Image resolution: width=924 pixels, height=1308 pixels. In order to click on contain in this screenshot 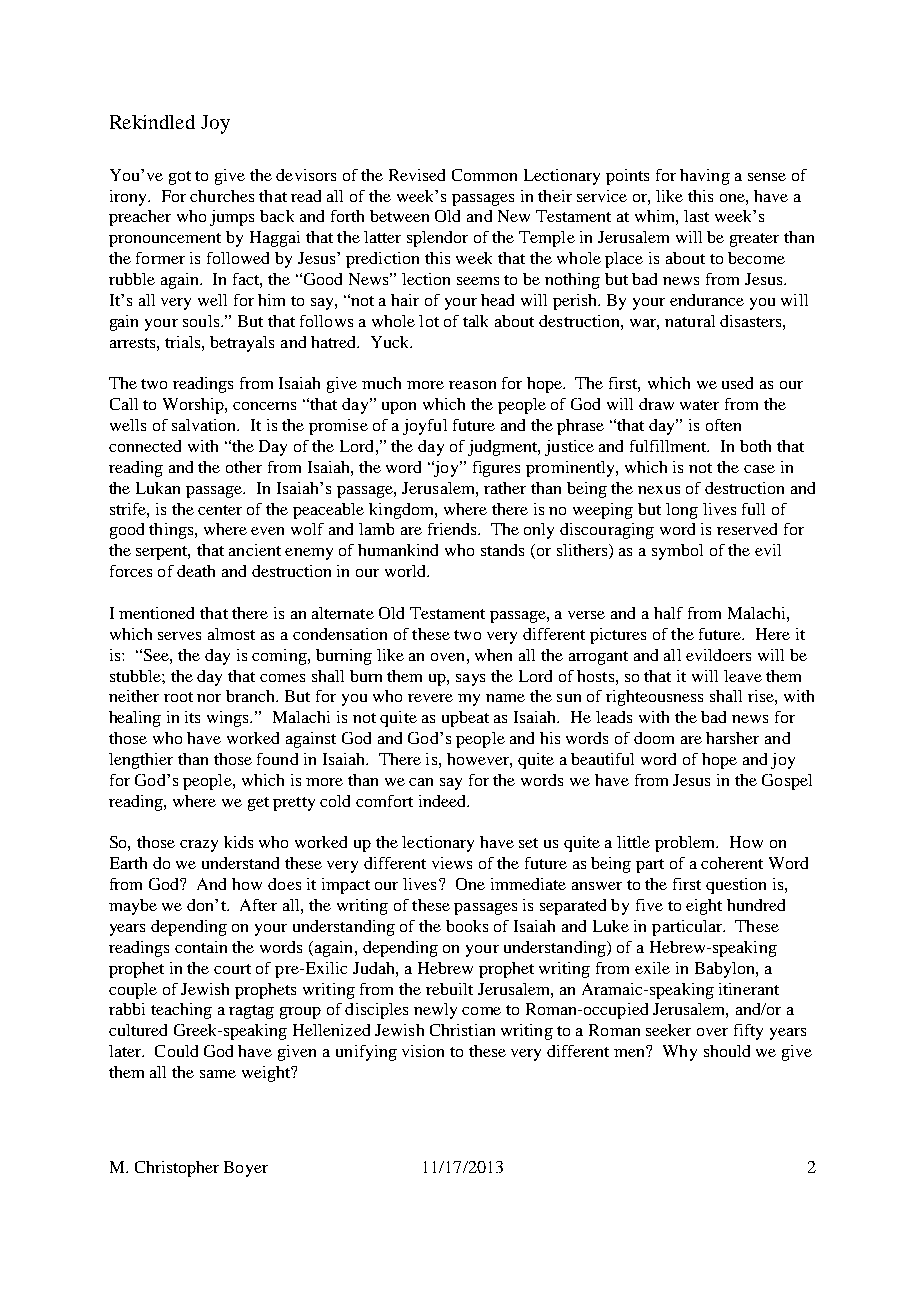, I will do `click(201, 947)`.
